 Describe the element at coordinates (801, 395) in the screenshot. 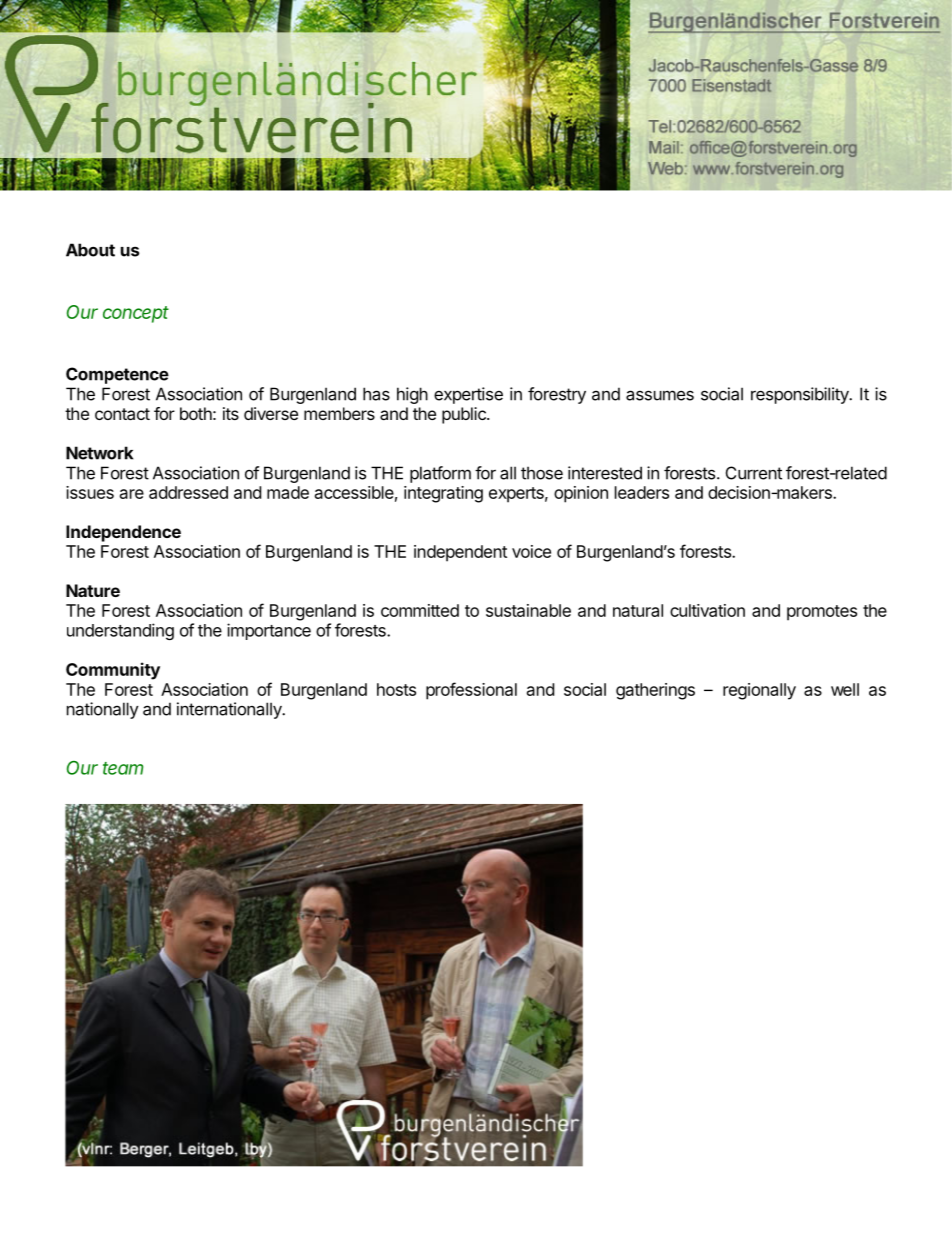

I see `responsibility` at that location.
